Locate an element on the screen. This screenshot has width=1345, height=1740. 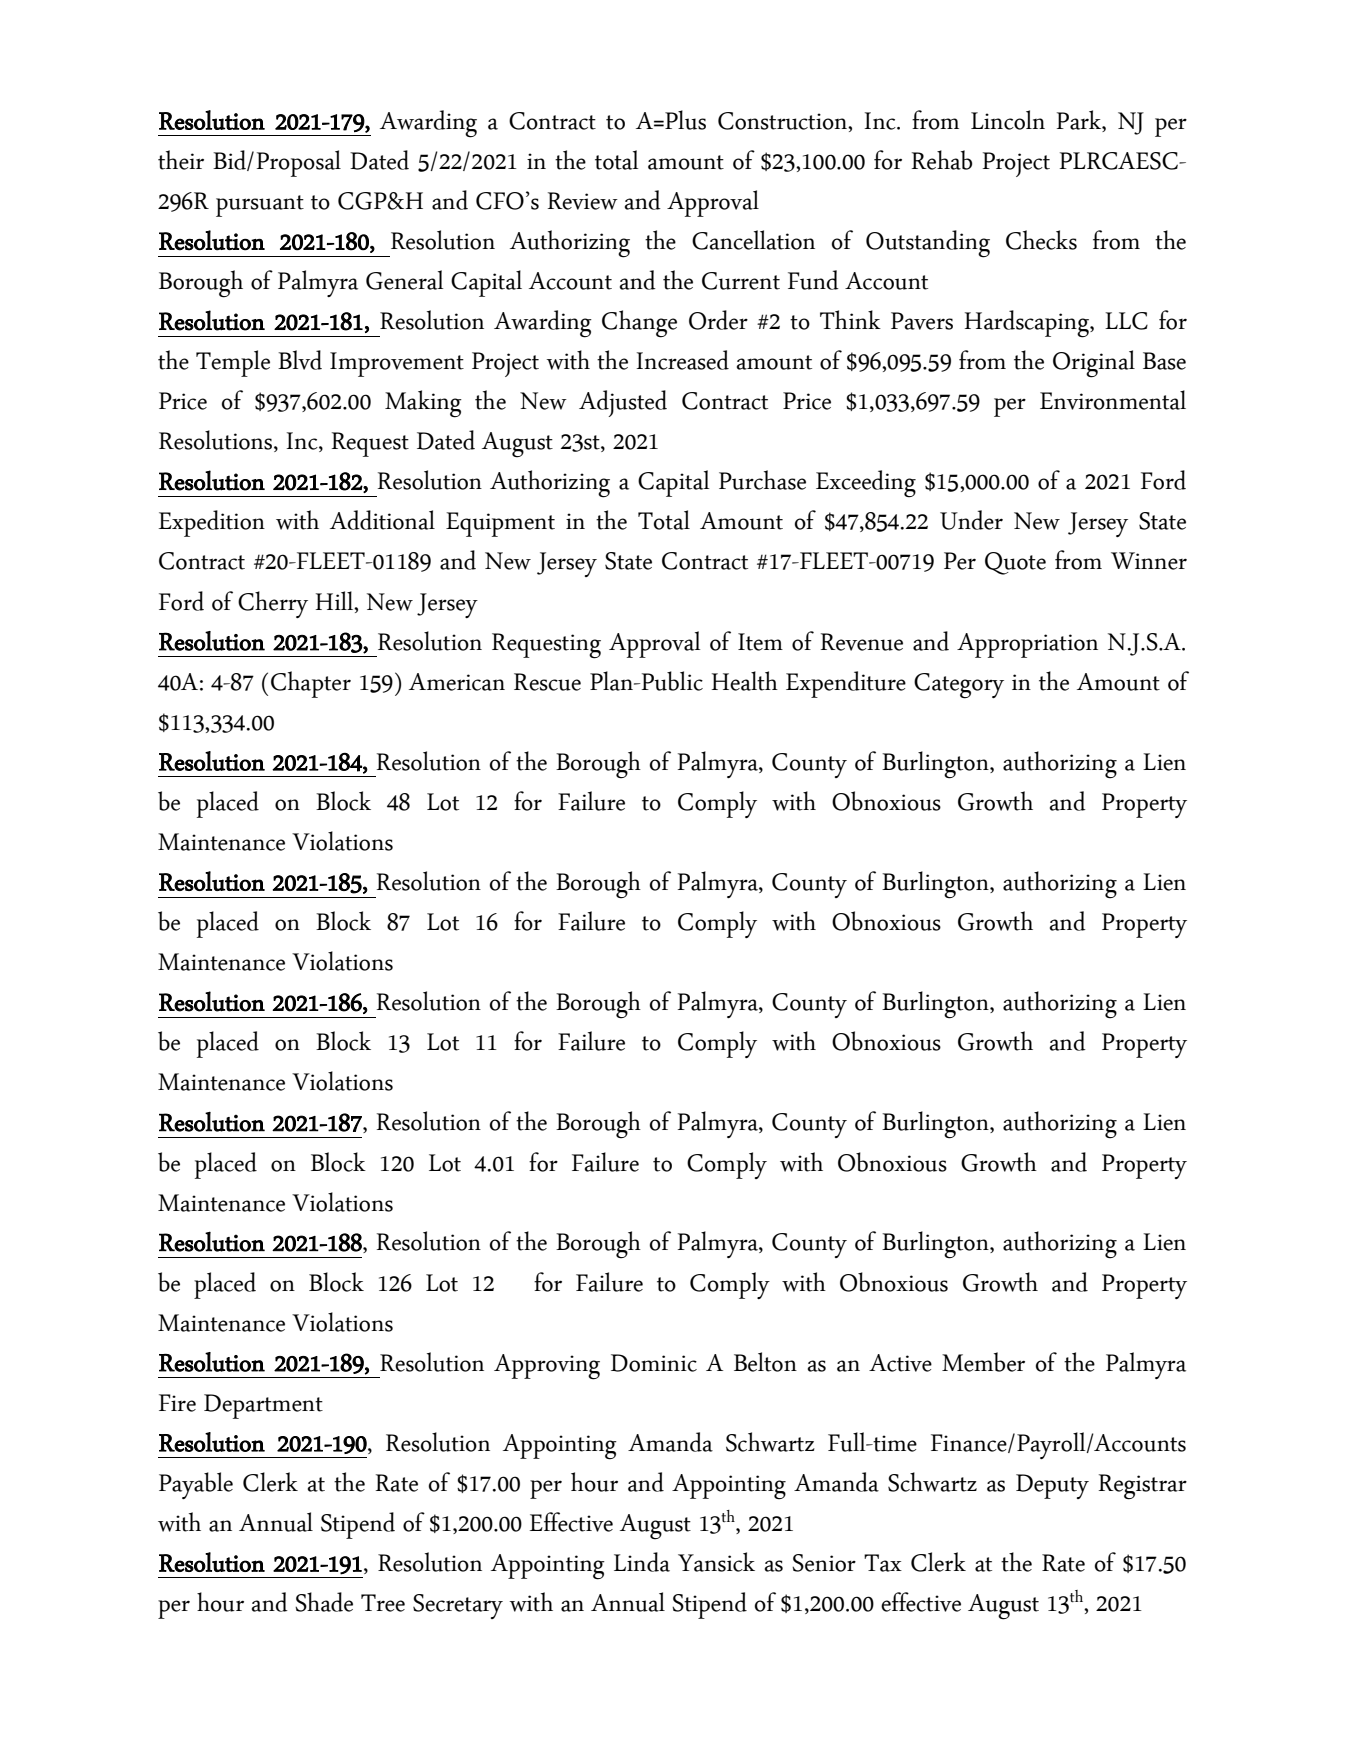
Member is located at coordinates (983, 1362).
